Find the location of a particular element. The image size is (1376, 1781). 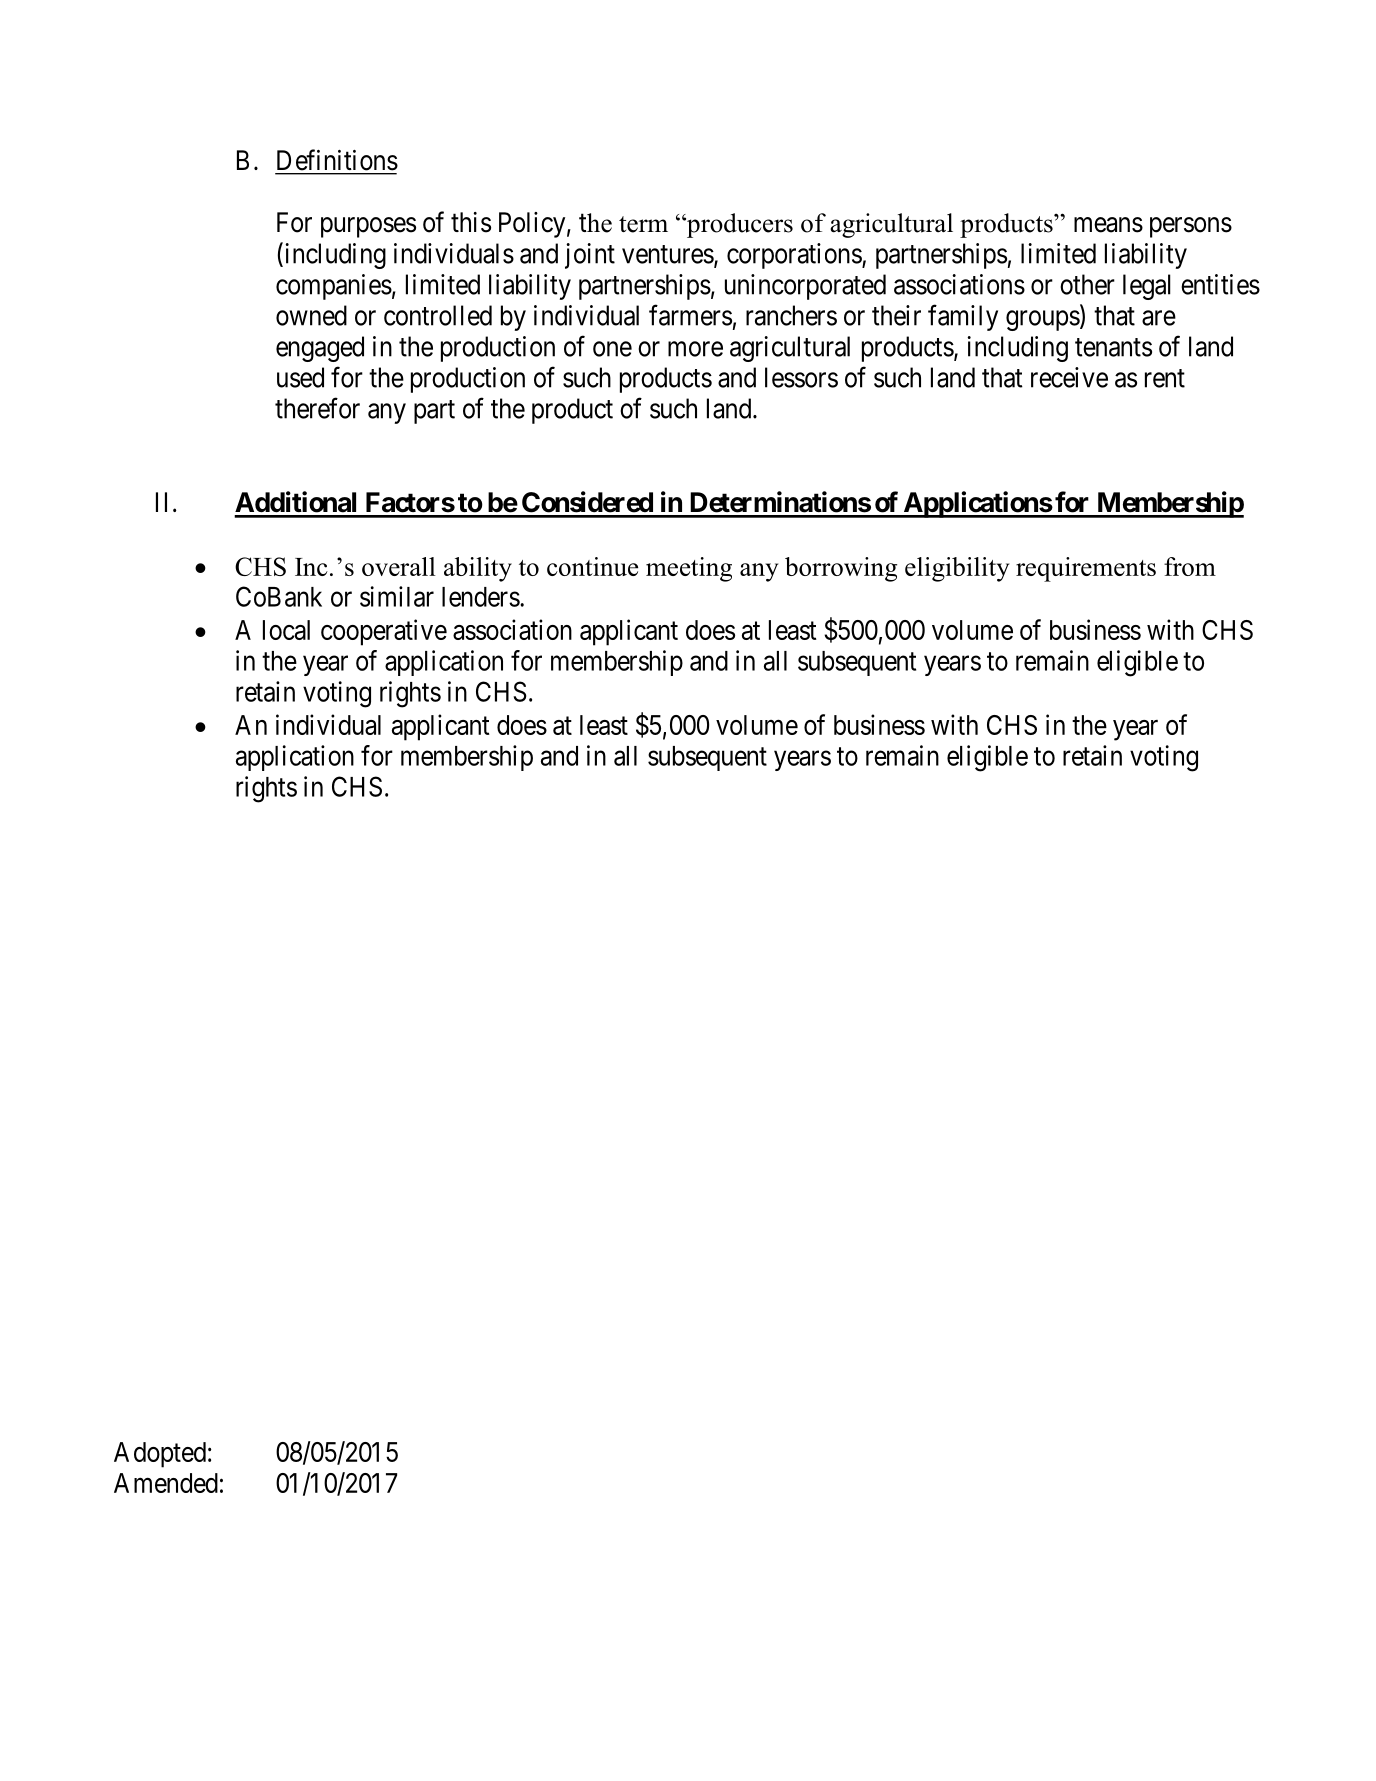

from is located at coordinates (1190, 566).
